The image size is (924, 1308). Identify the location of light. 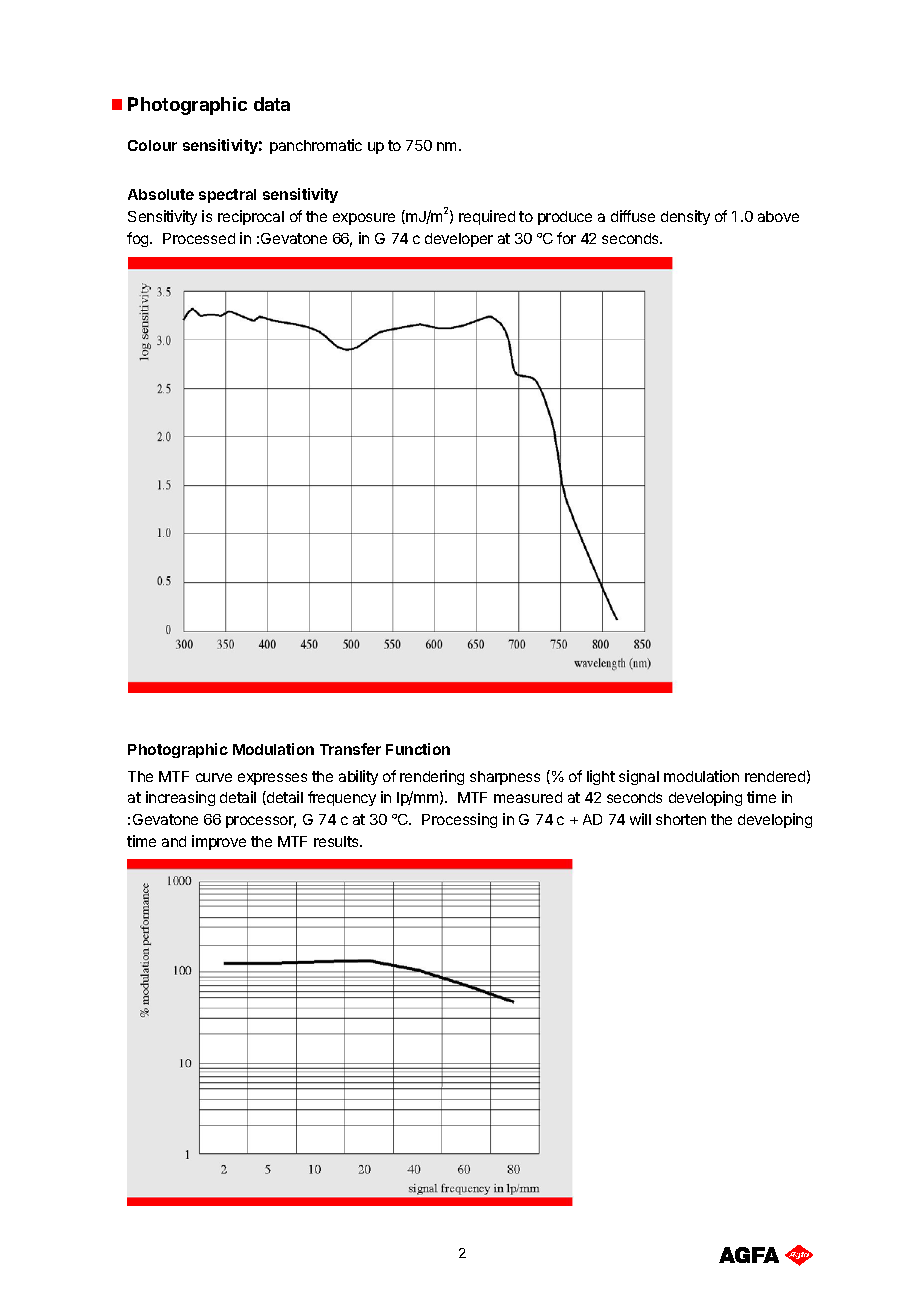
(601, 777).
